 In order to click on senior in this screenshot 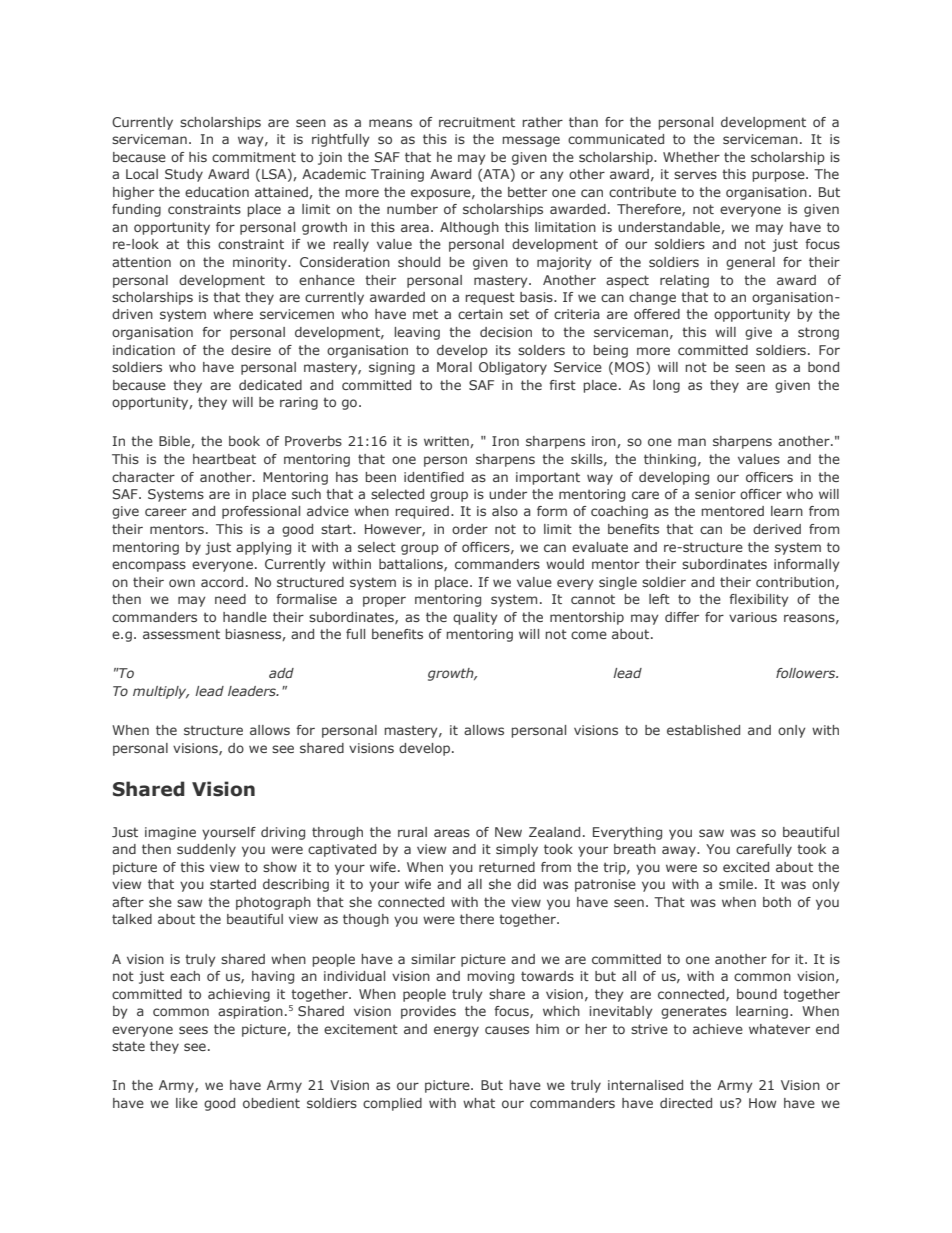, I will do `click(715, 494)`.
